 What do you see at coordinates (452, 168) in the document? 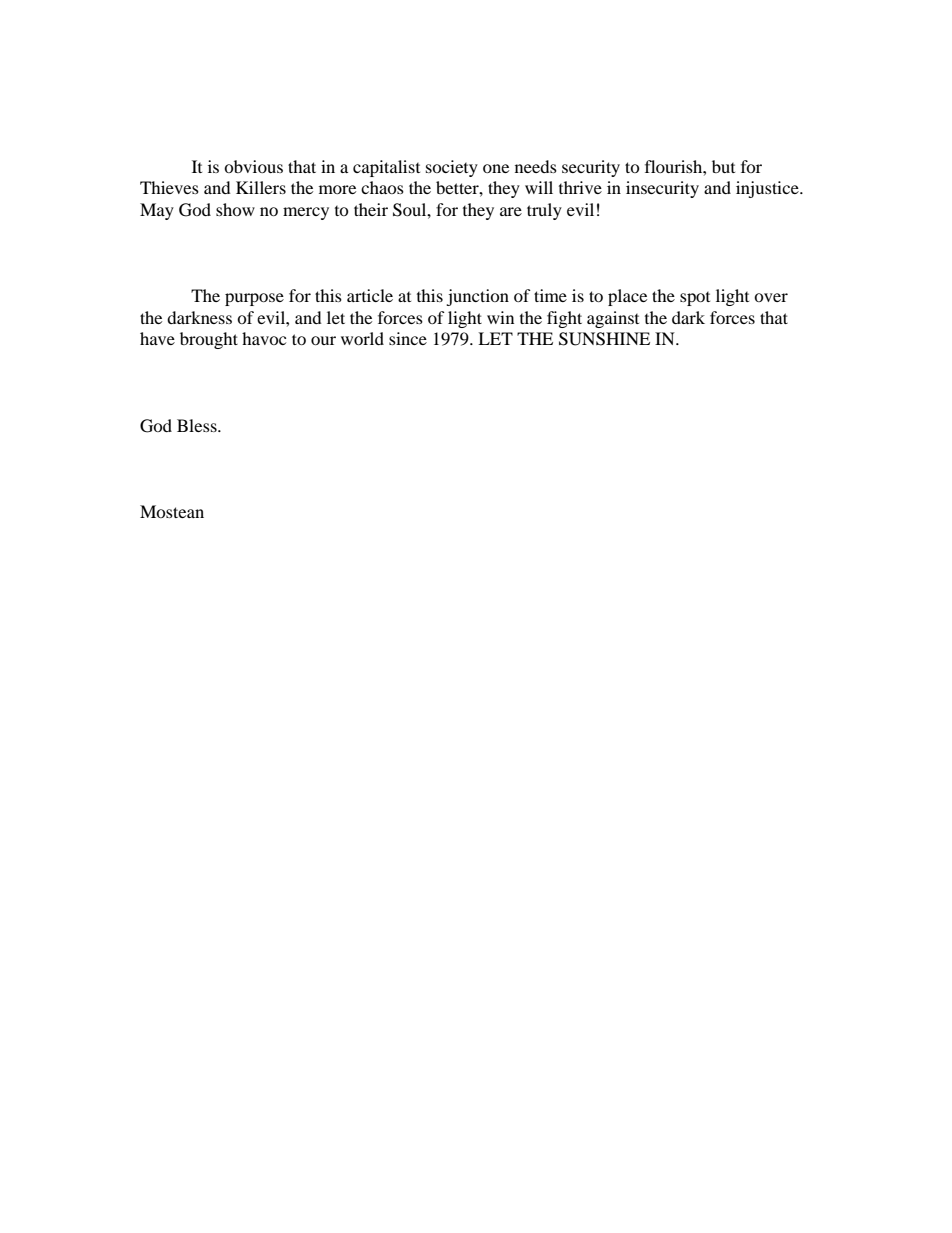
I see `society` at bounding box center [452, 168].
